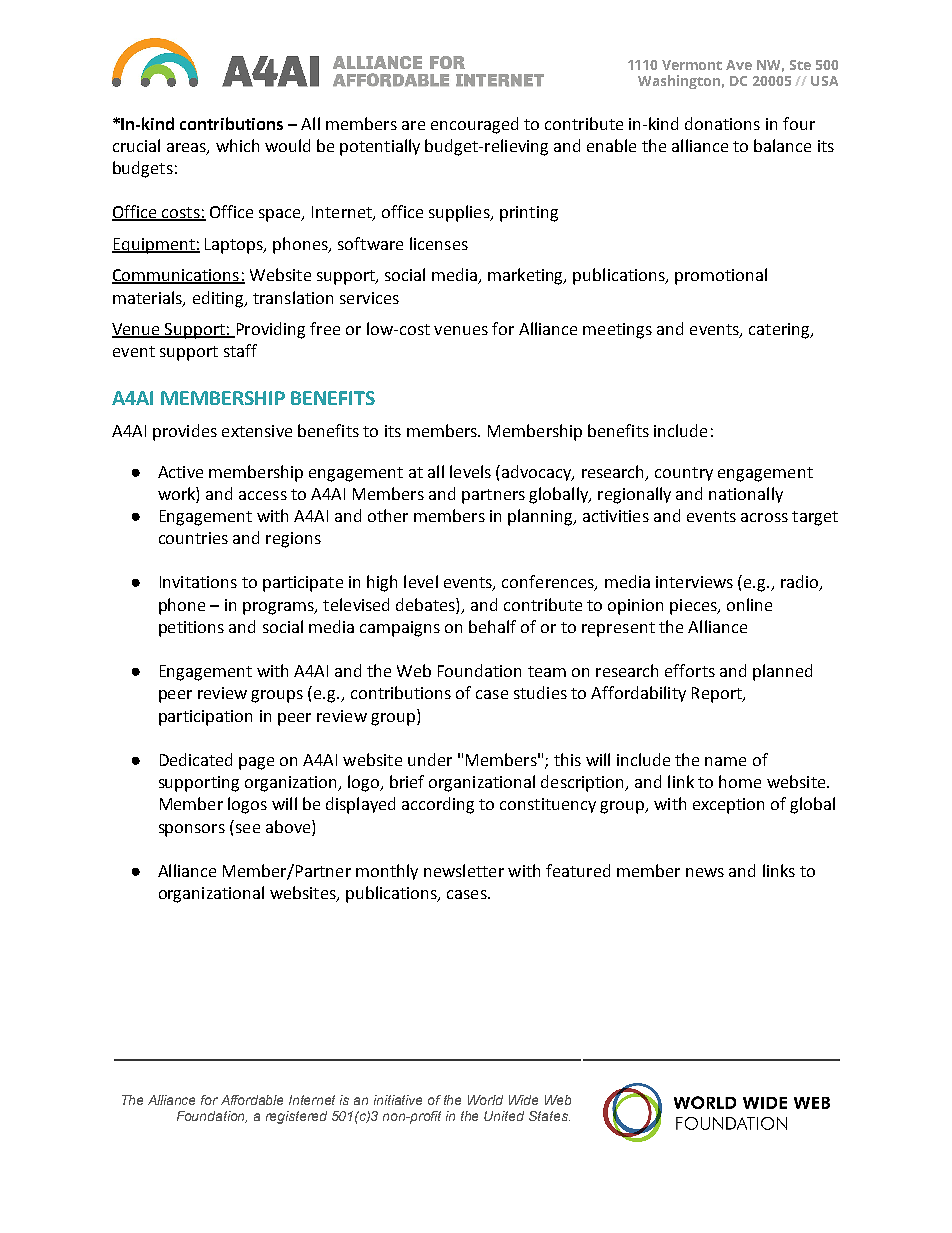 The image size is (952, 1233). What do you see at coordinates (728, 806) in the page?
I see `exception` at bounding box center [728, 806].
